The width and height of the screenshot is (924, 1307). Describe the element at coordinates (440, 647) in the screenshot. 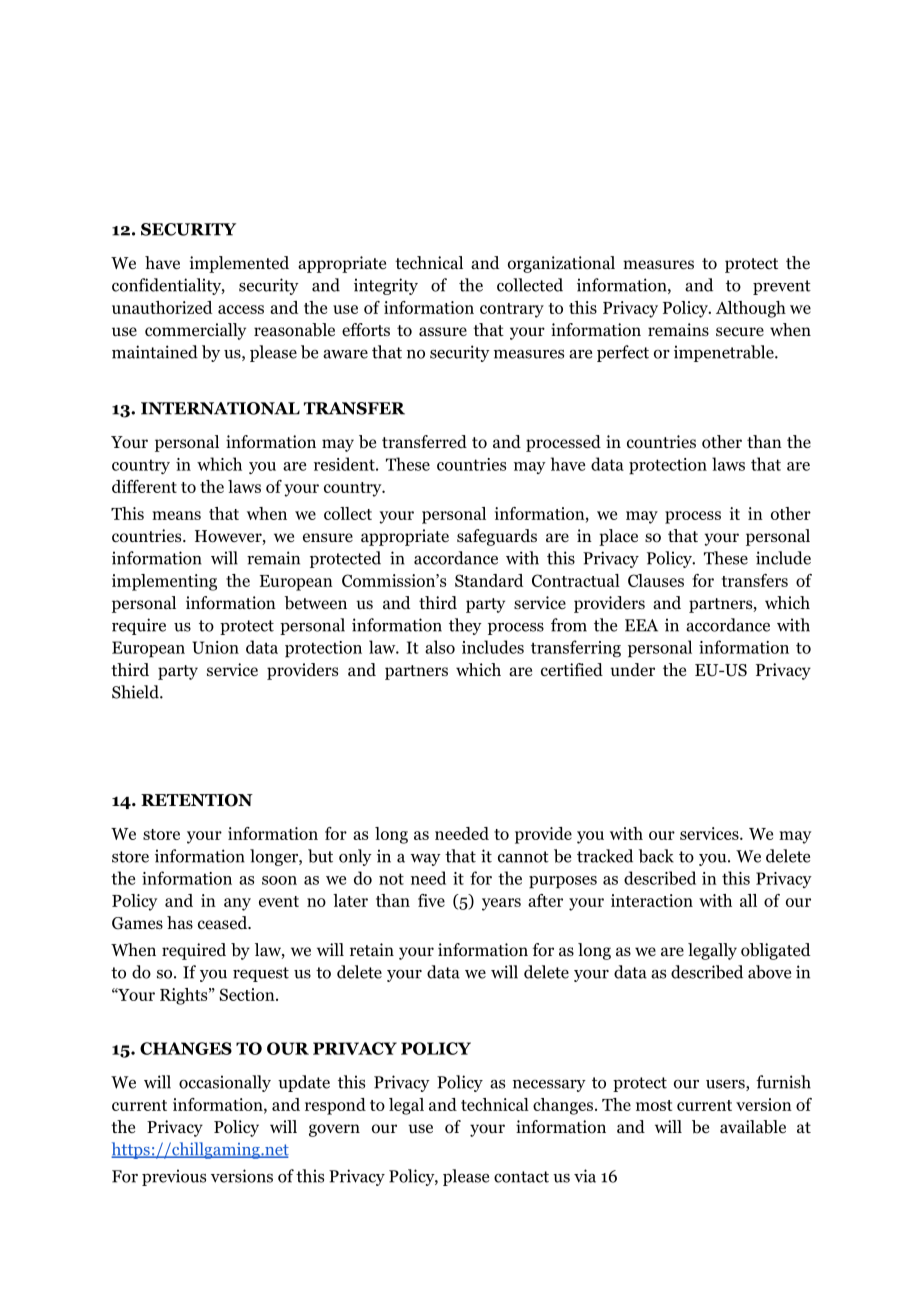

I see `also` at that location.
